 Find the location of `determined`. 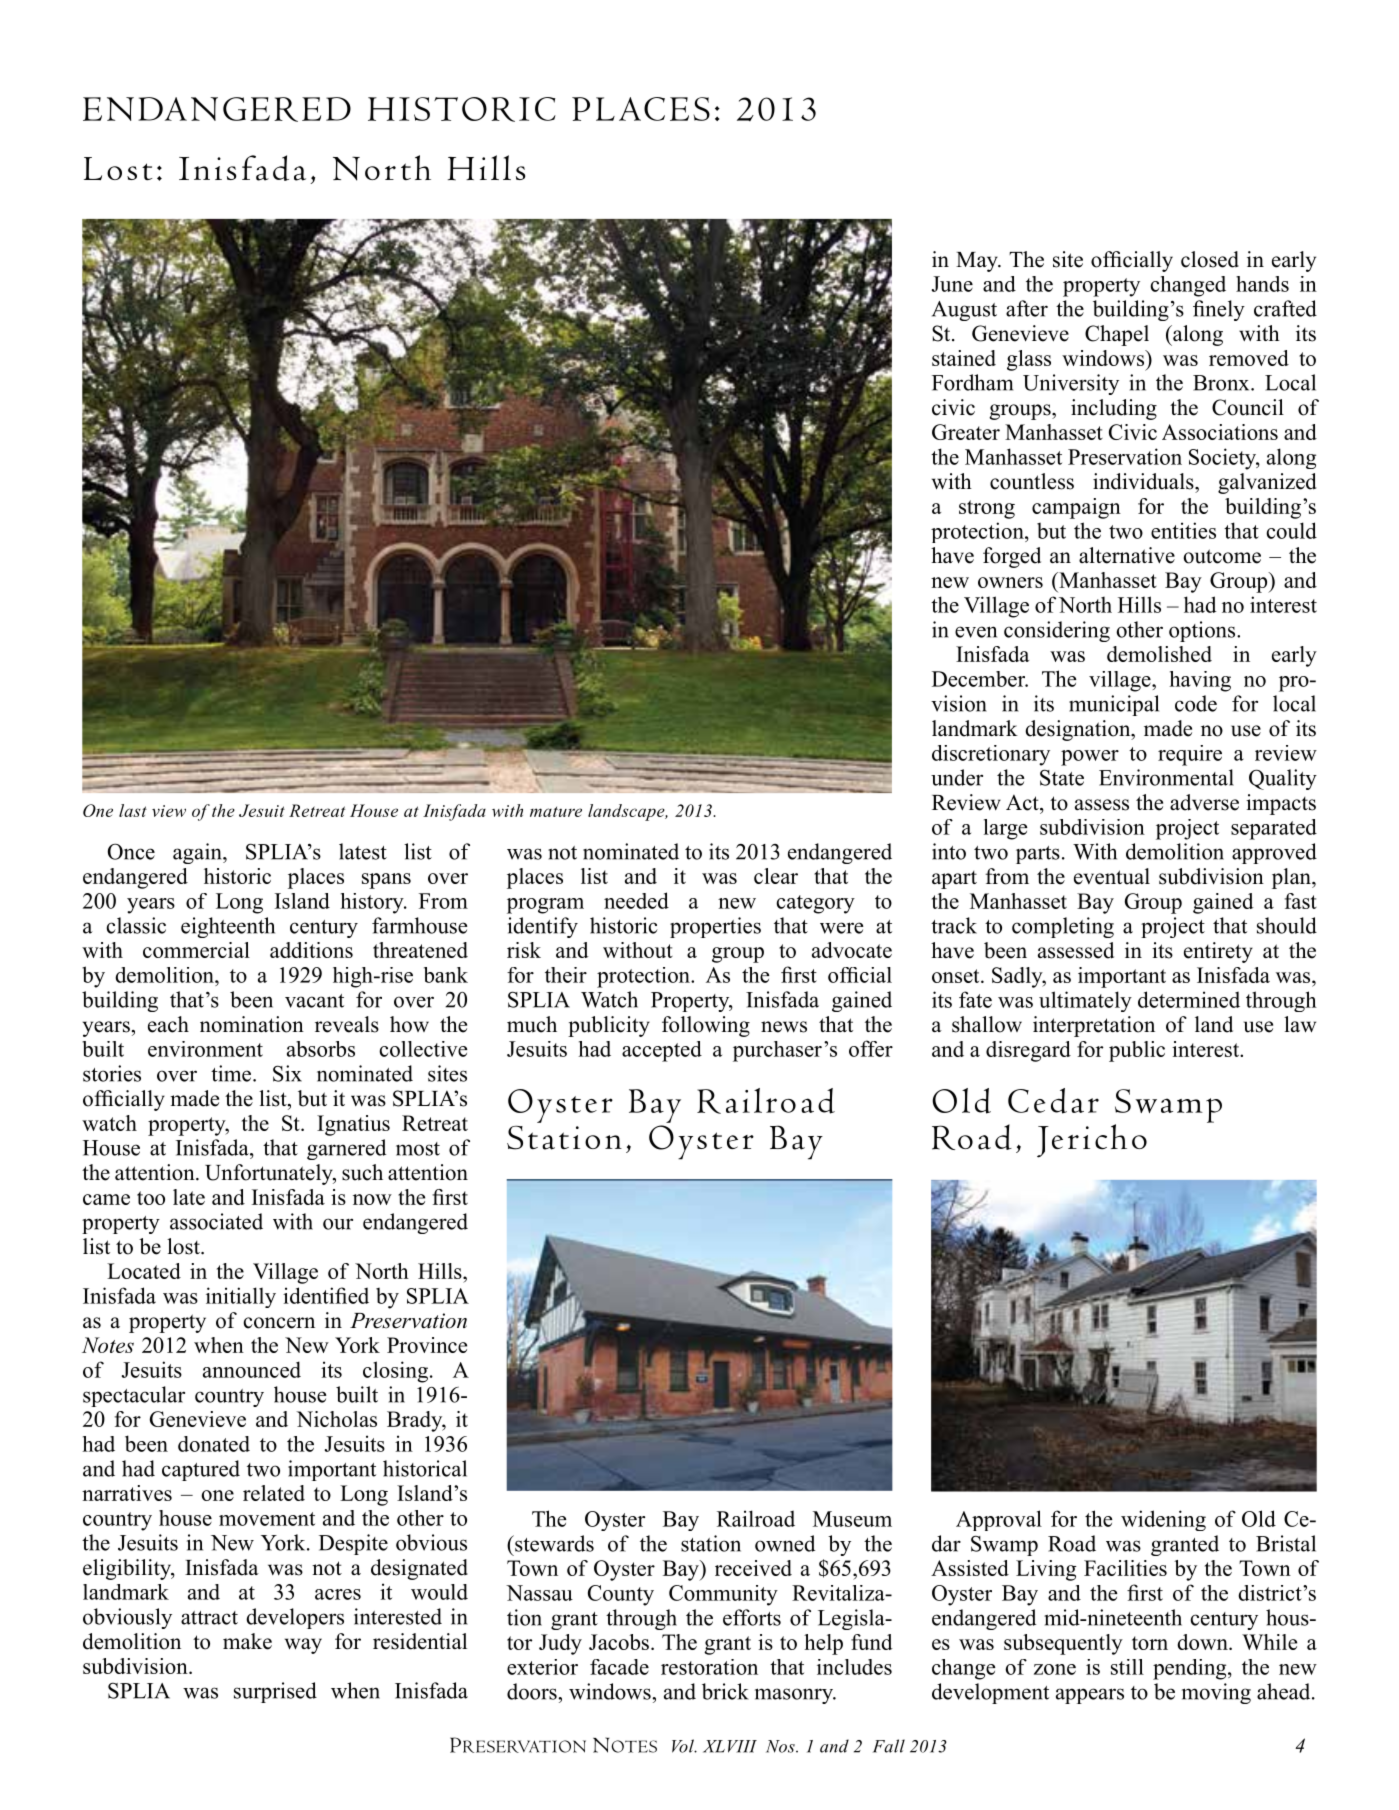

determined is located at coordinates (1189, 999).
